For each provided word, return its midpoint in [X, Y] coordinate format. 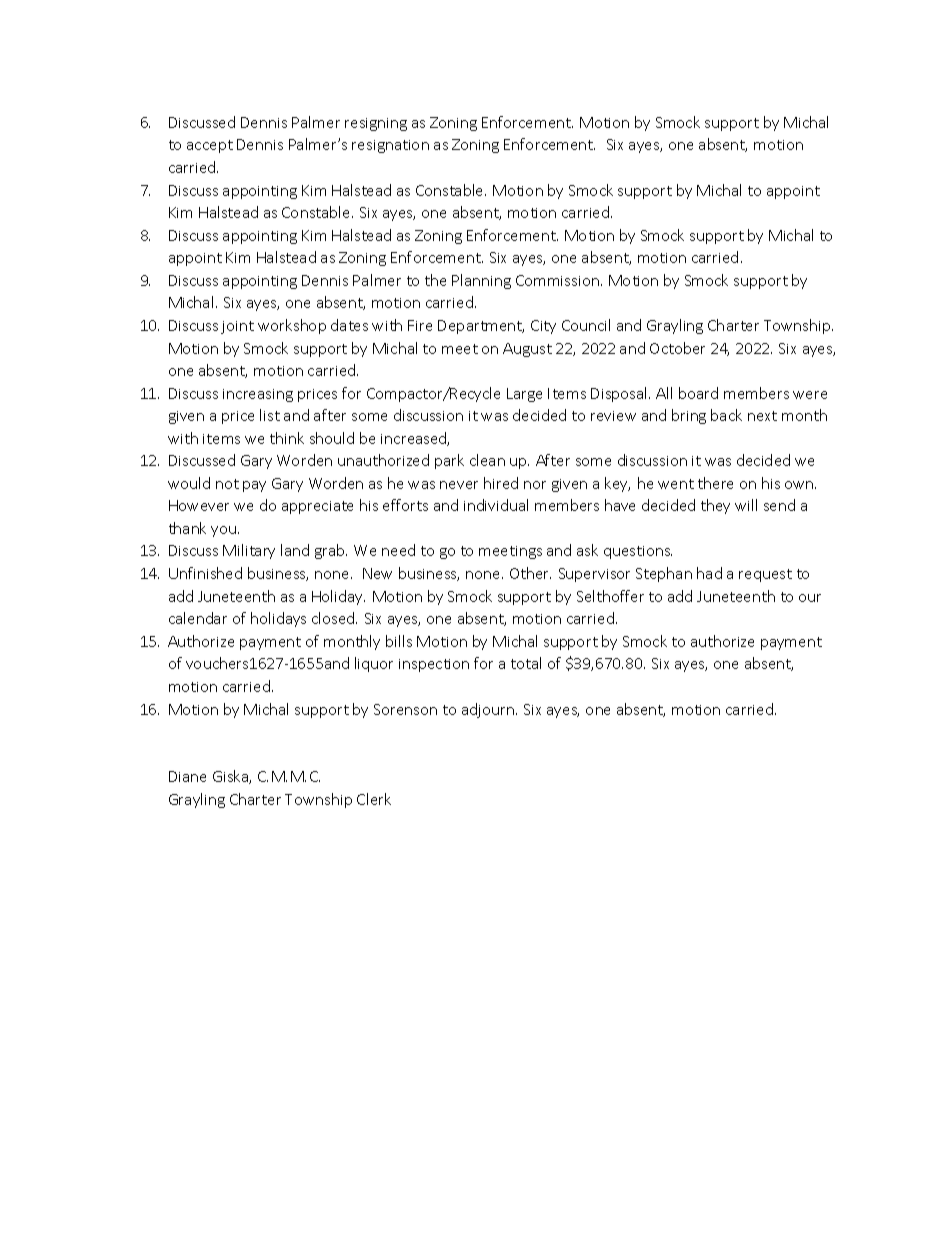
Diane [187, 776]
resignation [390, 146]
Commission [559, 280]
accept [210, 146]
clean [487, 460]
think [287, 438]
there [715, 483]
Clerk [374, 799]
